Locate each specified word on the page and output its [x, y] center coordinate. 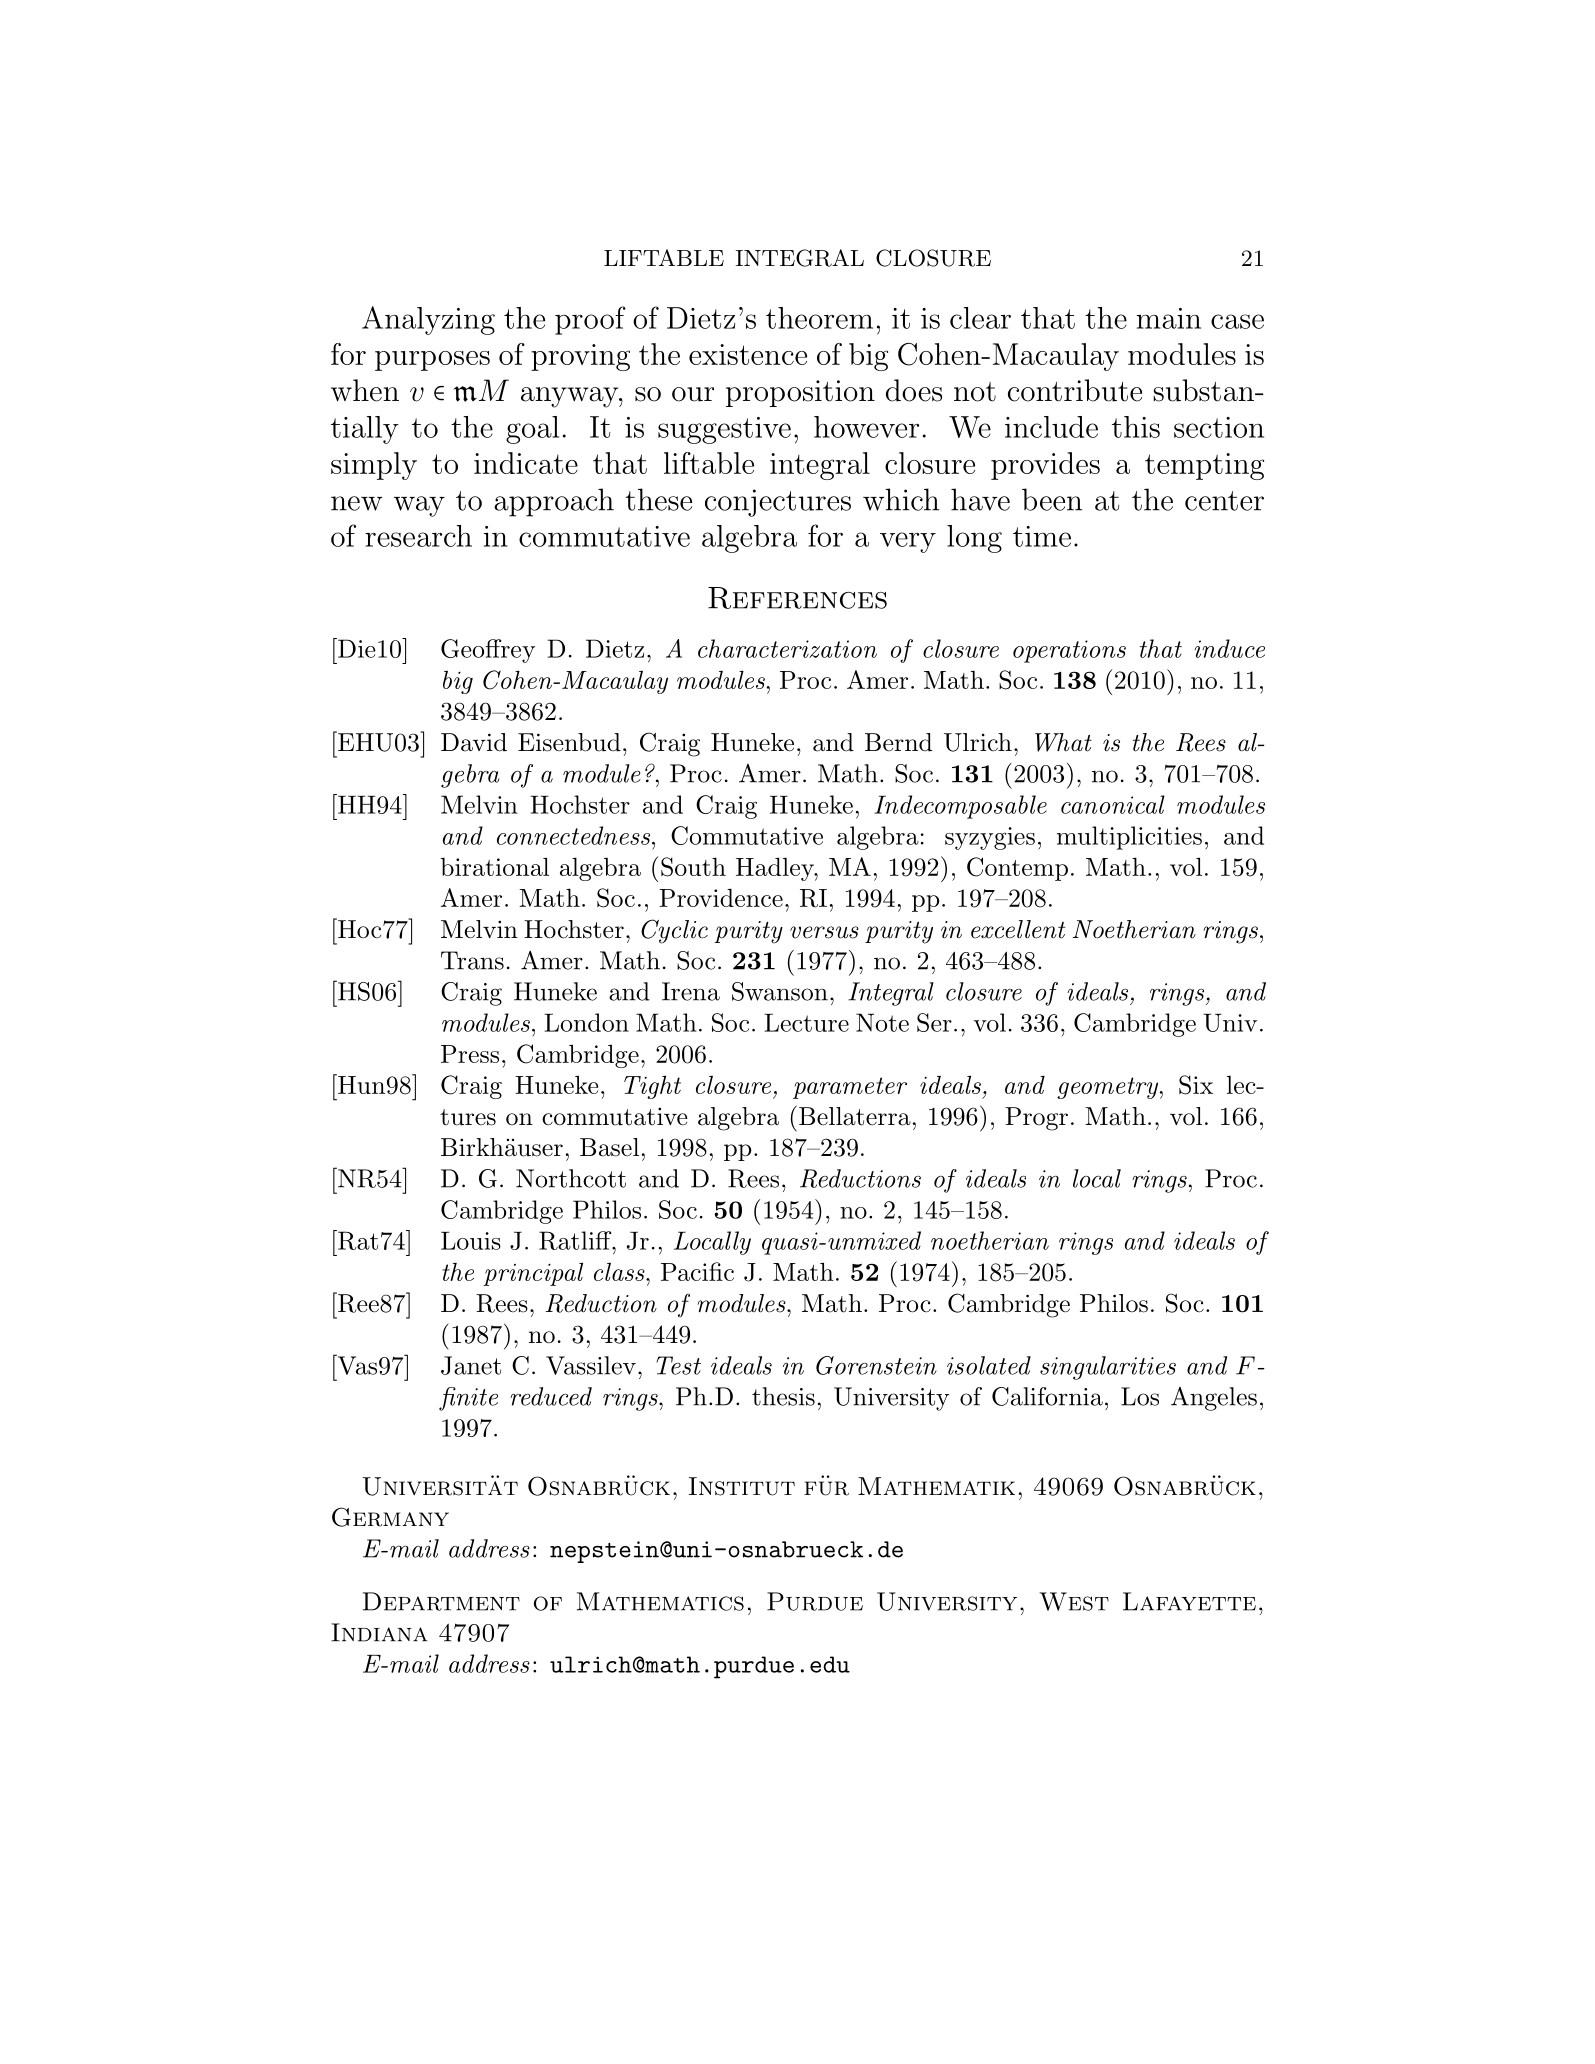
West [1074, 1601]
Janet [471, 1365]
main [1168, 318]
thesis [783, 1396]
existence [748, 354]
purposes [432, 361]
